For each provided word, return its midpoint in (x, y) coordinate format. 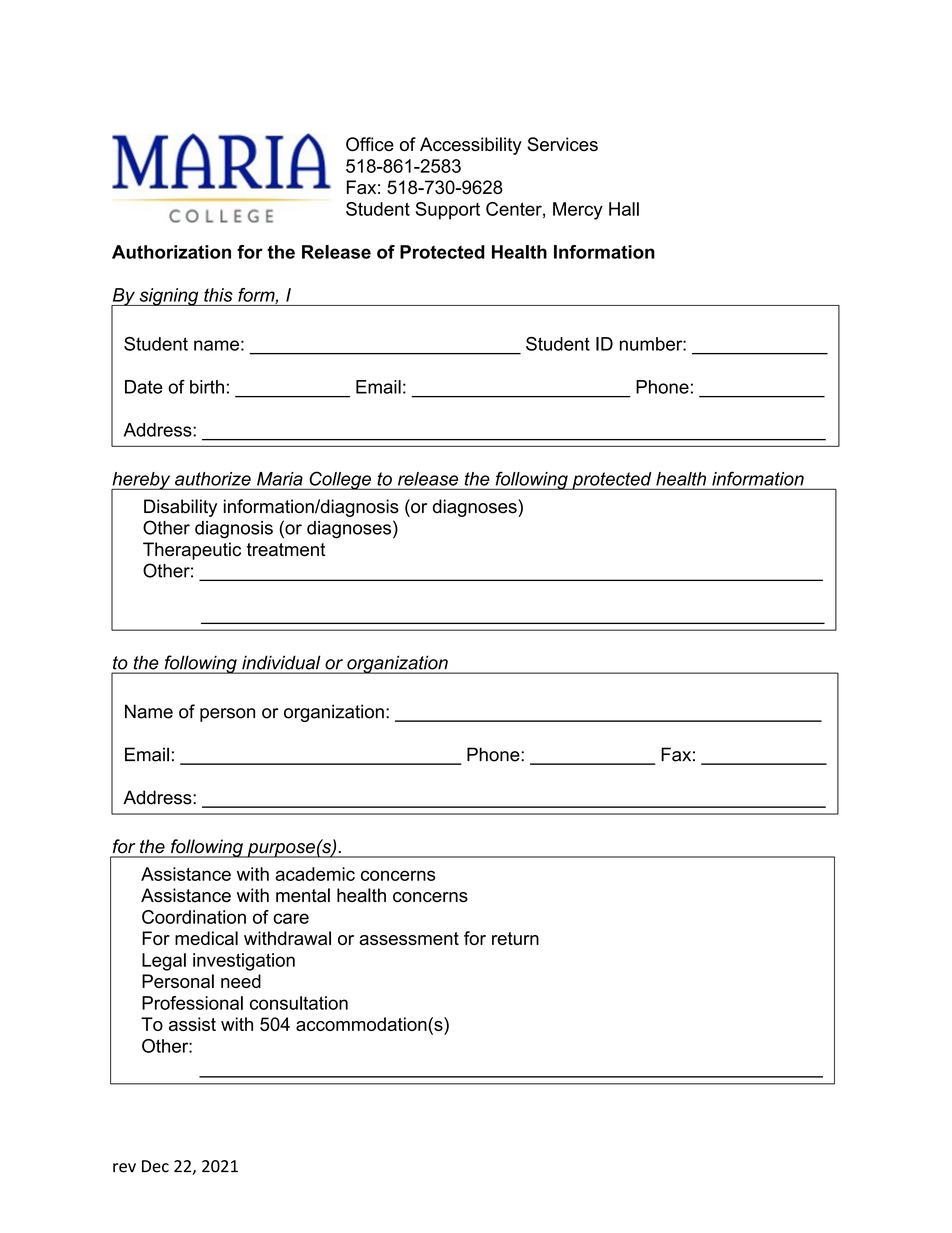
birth (207, 387)
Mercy (578, 211)
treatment (286, 550)
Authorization (171, 252)
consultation (299, 1003)
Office (370, 144)
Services (562, 144)
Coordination (194, 917)
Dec (155, 1166)
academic (315, 874)
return (515, 938)
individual (281, 663)
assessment (409, 938)
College (340, 480)
